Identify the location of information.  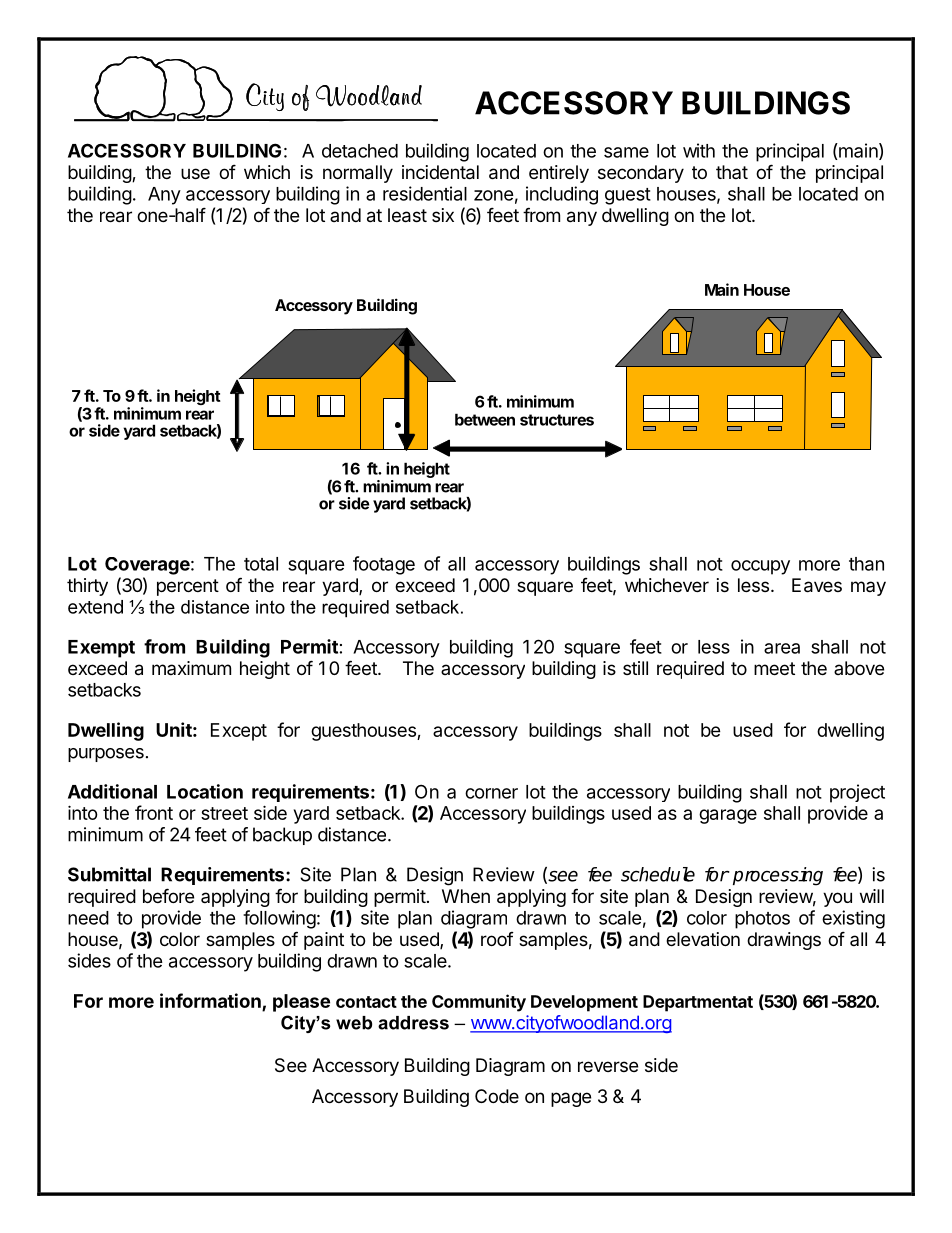
(210, 1000).
